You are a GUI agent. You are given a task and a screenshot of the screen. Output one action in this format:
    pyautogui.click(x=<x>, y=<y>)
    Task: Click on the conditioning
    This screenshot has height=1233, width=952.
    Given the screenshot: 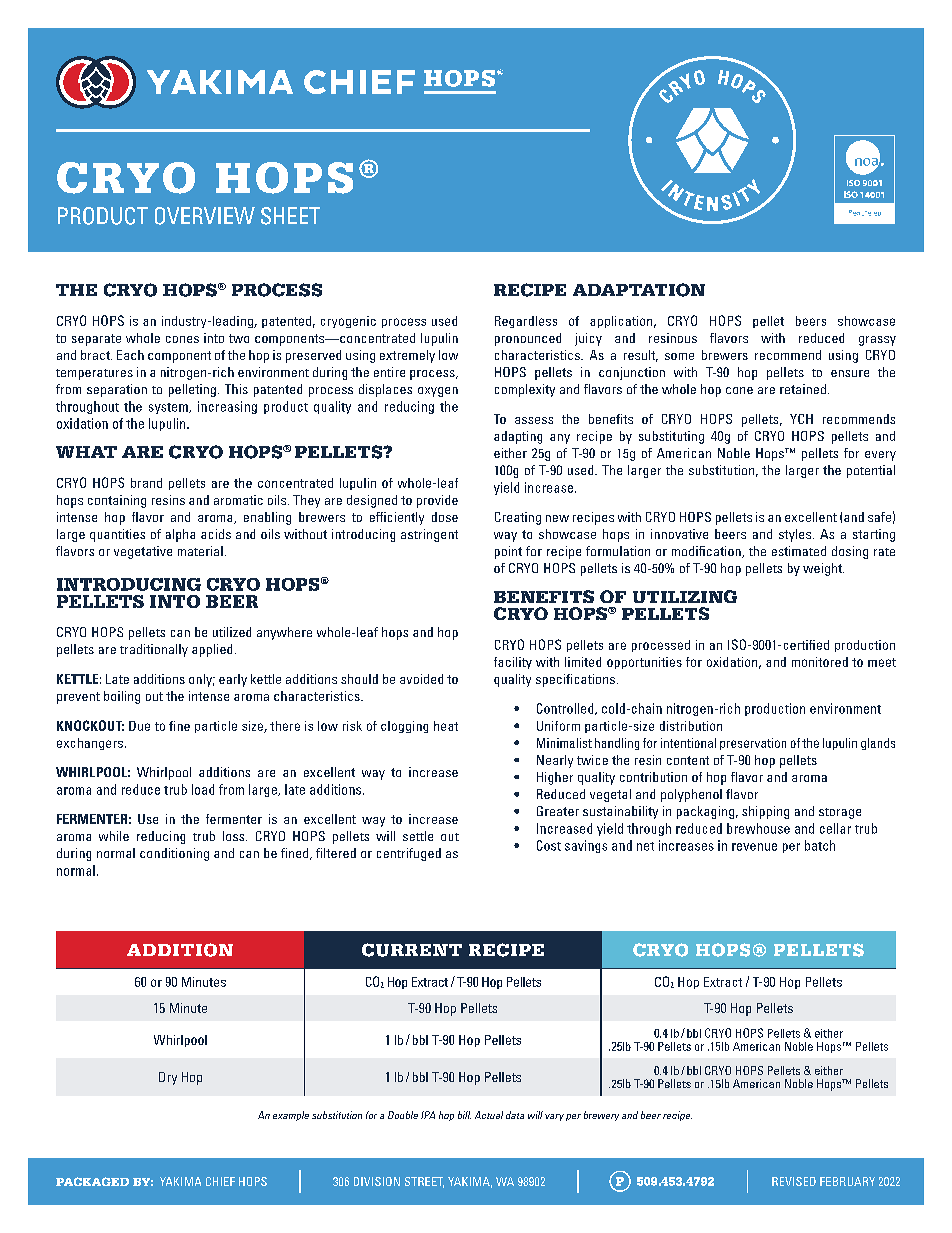 What is the action you would take?
    pyautogui.click(x=174, y=854)
